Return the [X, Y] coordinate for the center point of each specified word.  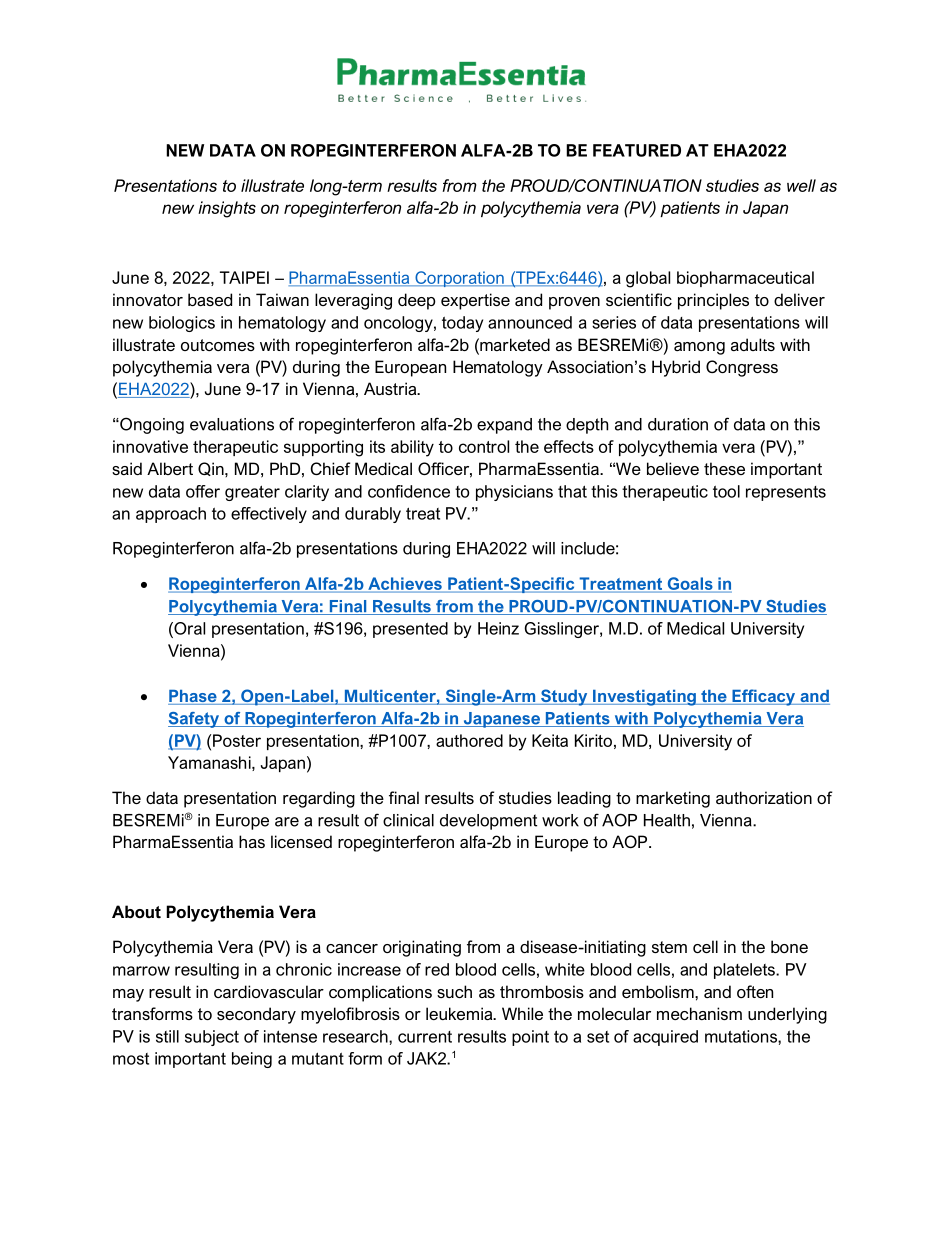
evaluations [232, 424]
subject [212, 1038]
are [287, 822]
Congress [742, 368]
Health [667, 820]
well [801, 185]
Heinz [498, 628]
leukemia [460, 1013]
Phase [193, 697]
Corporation [459, 279]
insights [227, 209]
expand [504, 426]
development [488, 822]
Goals [690, 584]
